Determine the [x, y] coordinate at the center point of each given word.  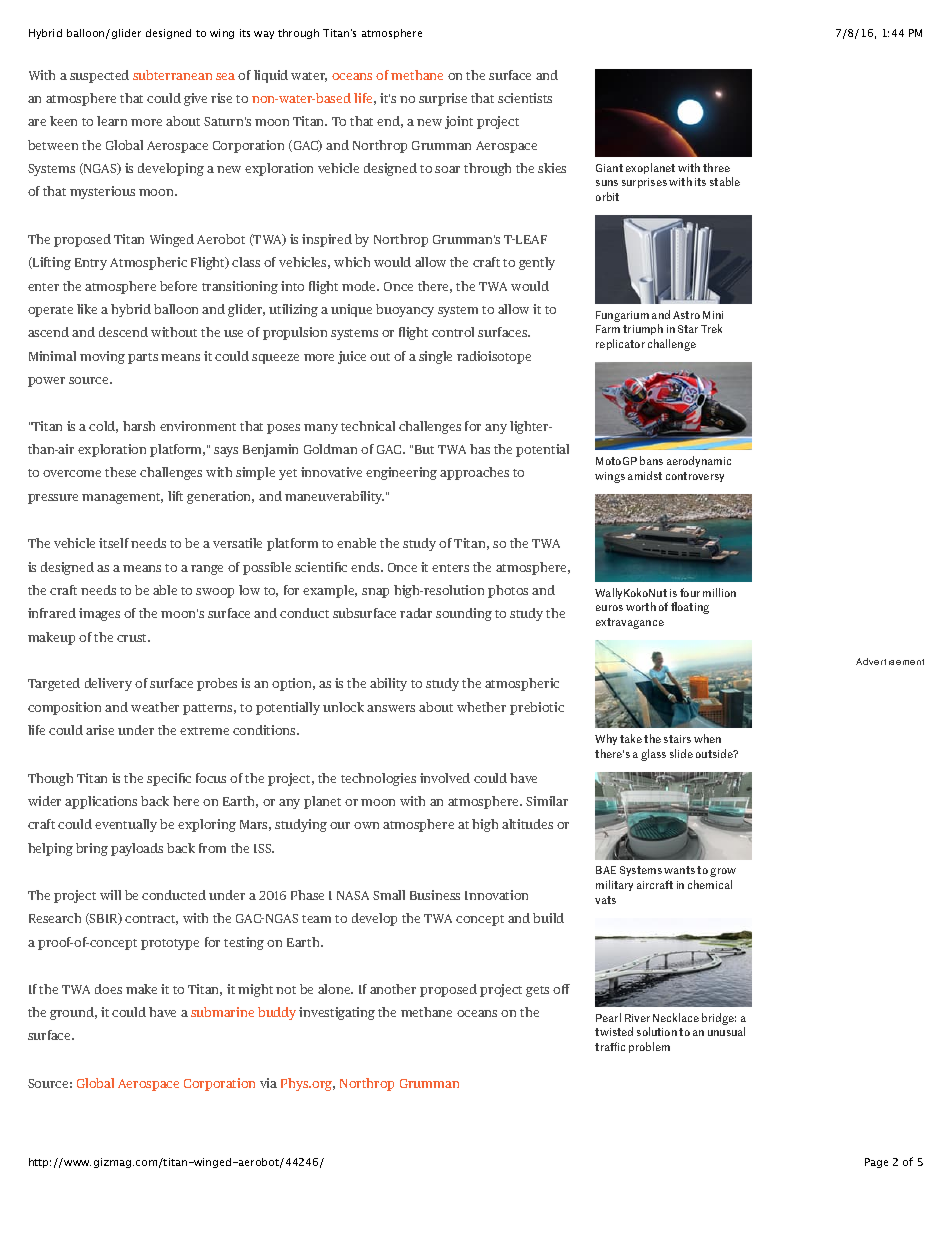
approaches [474, 473]
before [178, 286]
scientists [525, 98]
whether [481, 707]
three [716, 167]
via [268, 1083]
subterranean [172, 75]
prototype [170, 944]
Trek [711, 328]
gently [537, 263]
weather [155, 707]
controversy [695, 477]
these [120, 472]
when [707, 738]
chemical [710, 884]
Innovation [496, 895]
